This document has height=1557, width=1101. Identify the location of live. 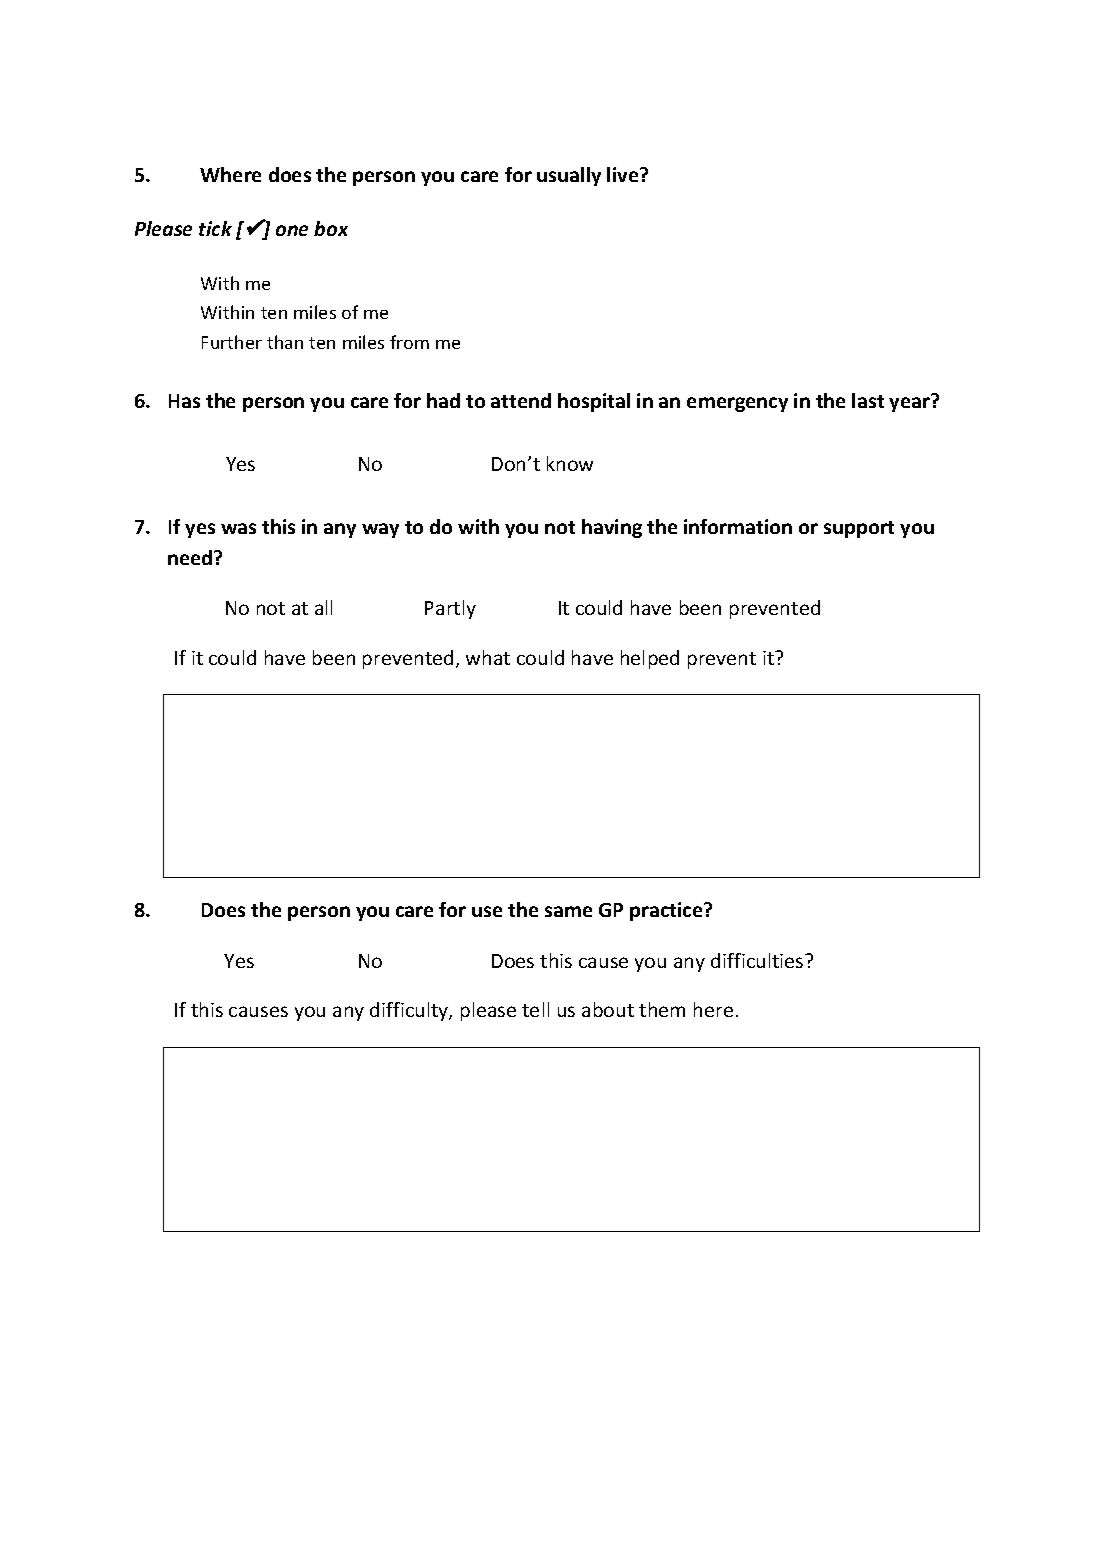
(624, 174).
